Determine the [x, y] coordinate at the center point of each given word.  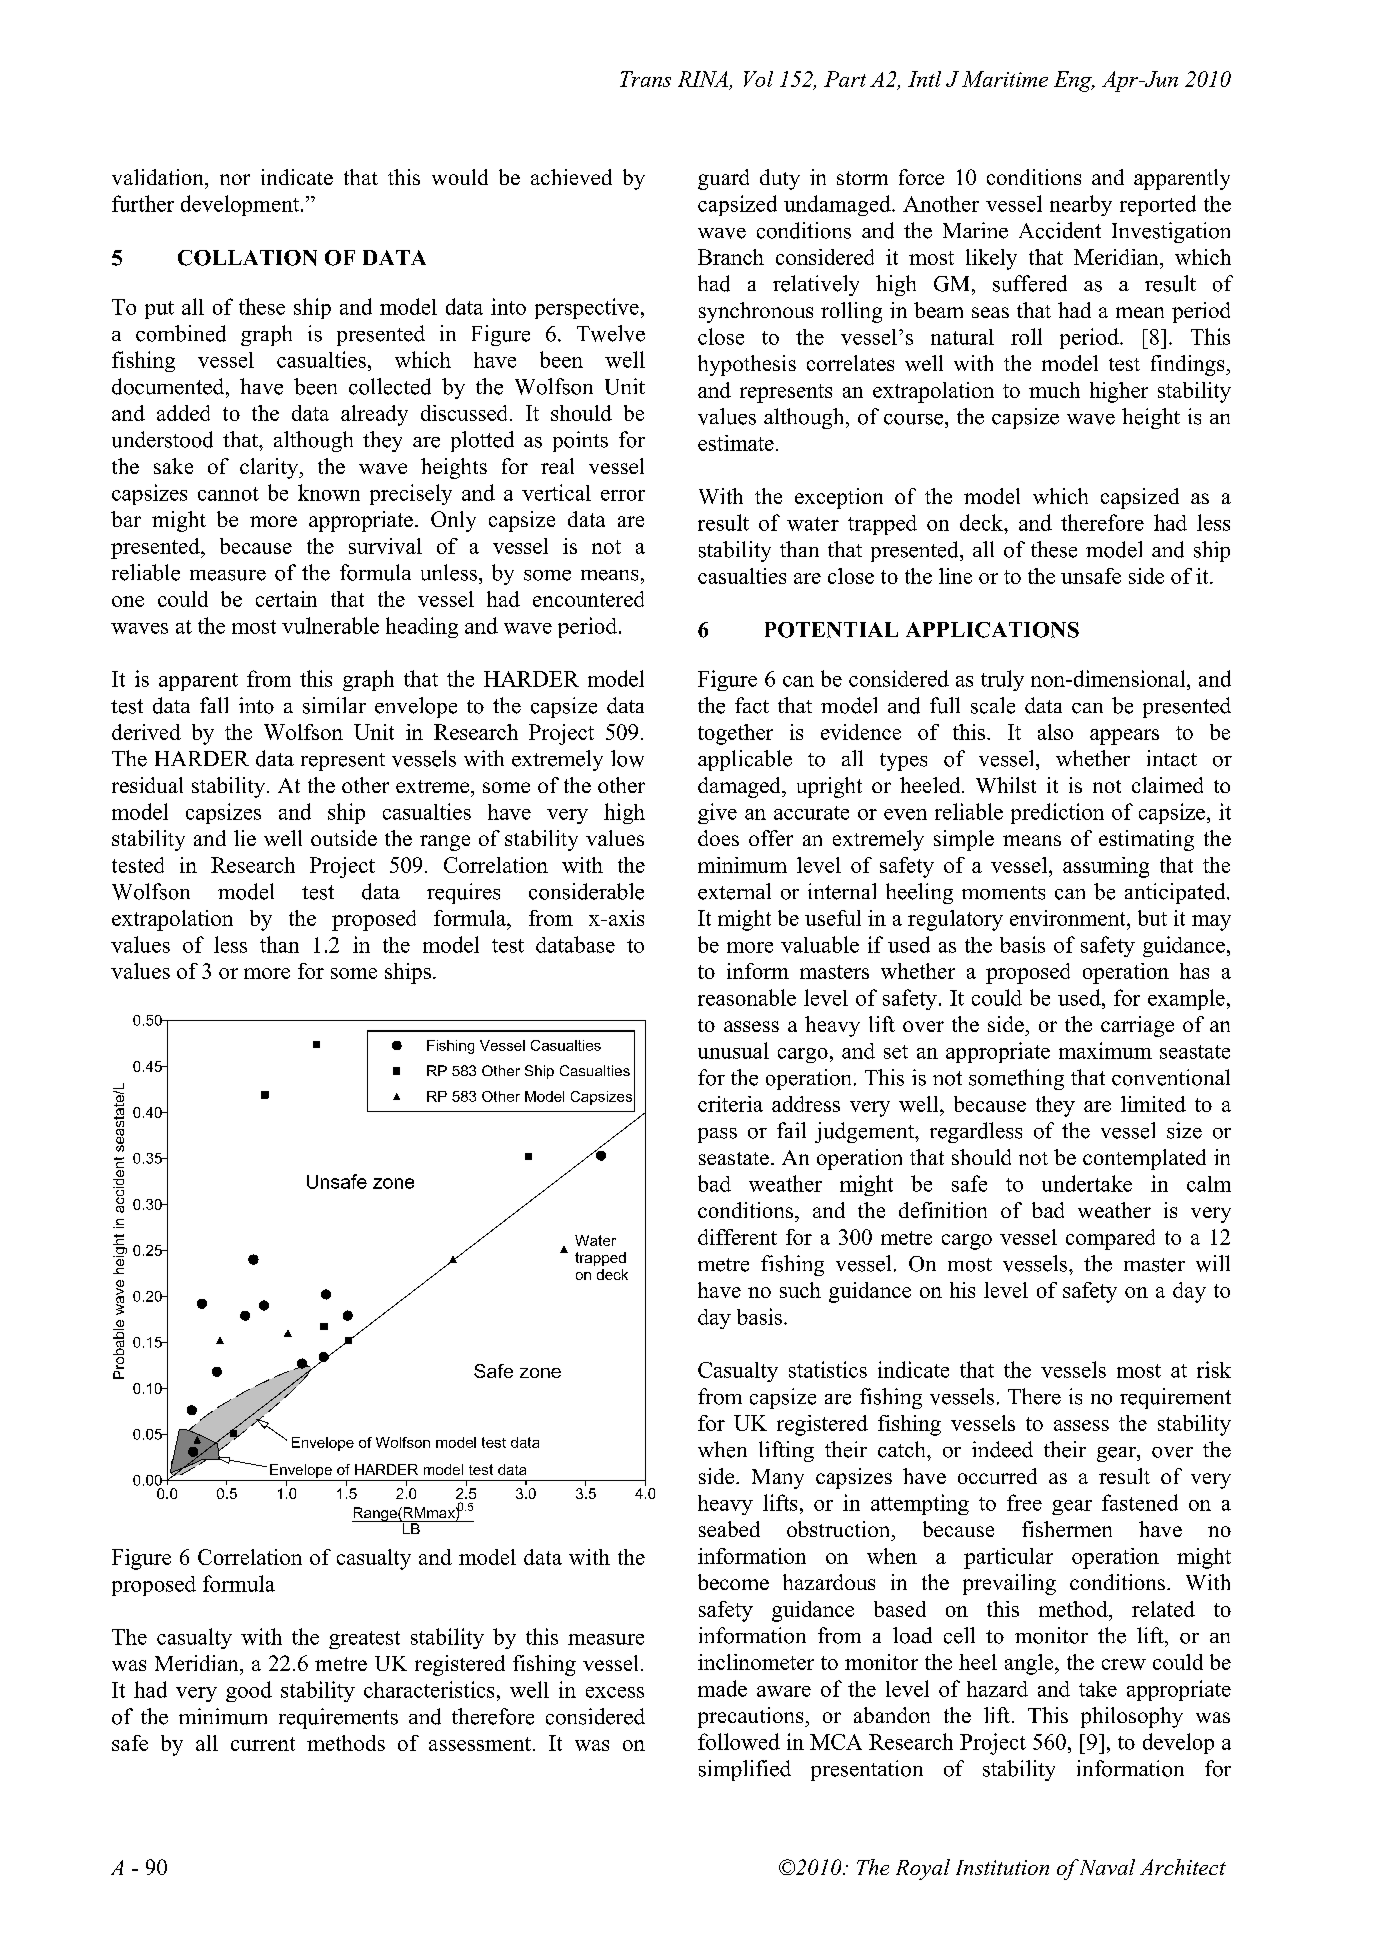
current [263, 1744]
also [1055, 732]
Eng [1074, 81]
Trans [645, 79]
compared [1110, 1239]
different [737, 1237]
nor [235, 179]
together [735, 734]
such [800, 1290]
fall [214, 705]
